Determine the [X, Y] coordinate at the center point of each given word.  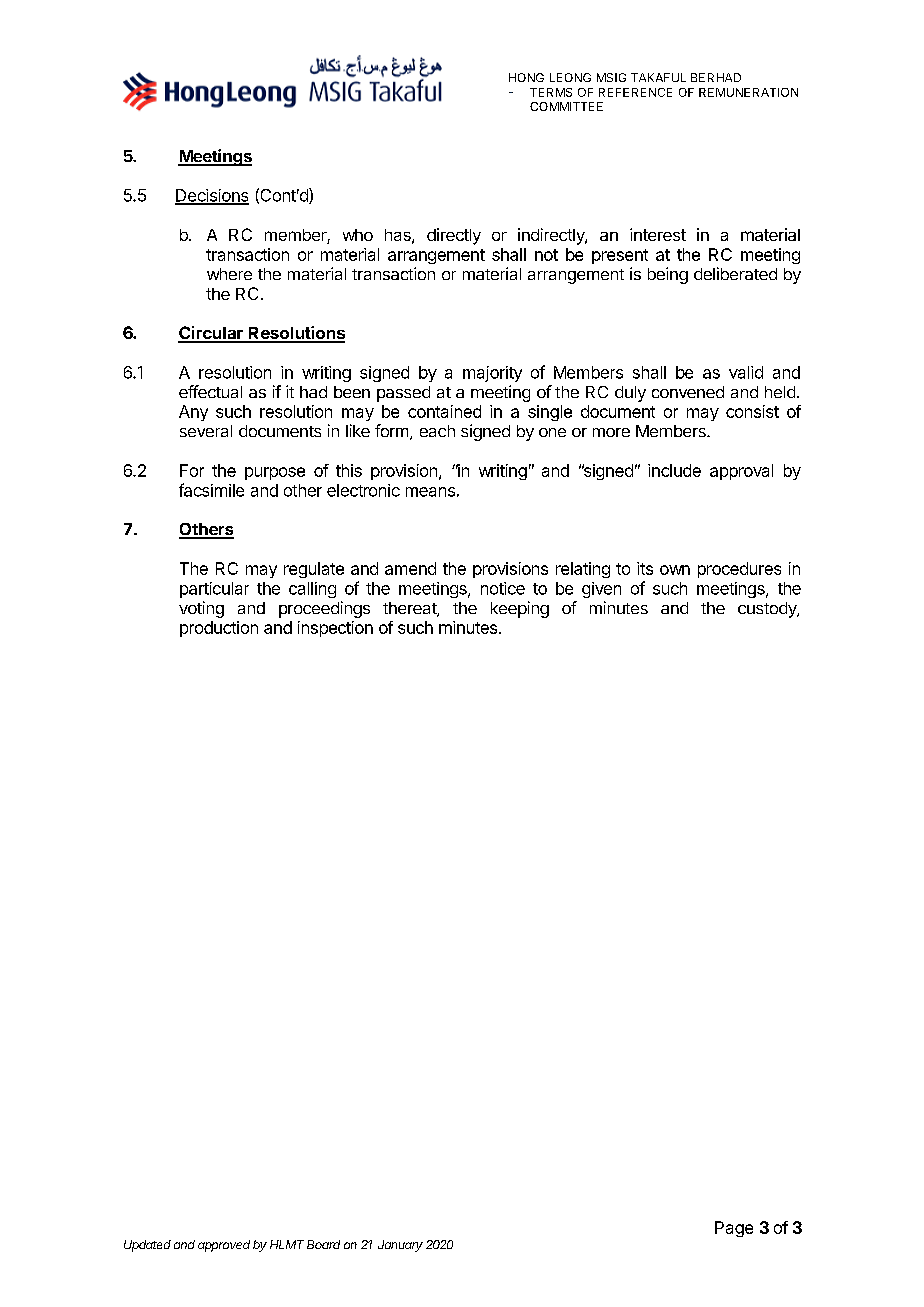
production [219, 629]
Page [734, 1229]
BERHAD [716, 77]
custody [768, 610]
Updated [147, 1246]
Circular [211, 334]
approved [224, 1246]
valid [746, 372]
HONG [526, 77]
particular [214, 590]
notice [503, 588]
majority [492, 374]
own [675, 570]
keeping [520, 609]
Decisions [212, 196]
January [400, 1246]
